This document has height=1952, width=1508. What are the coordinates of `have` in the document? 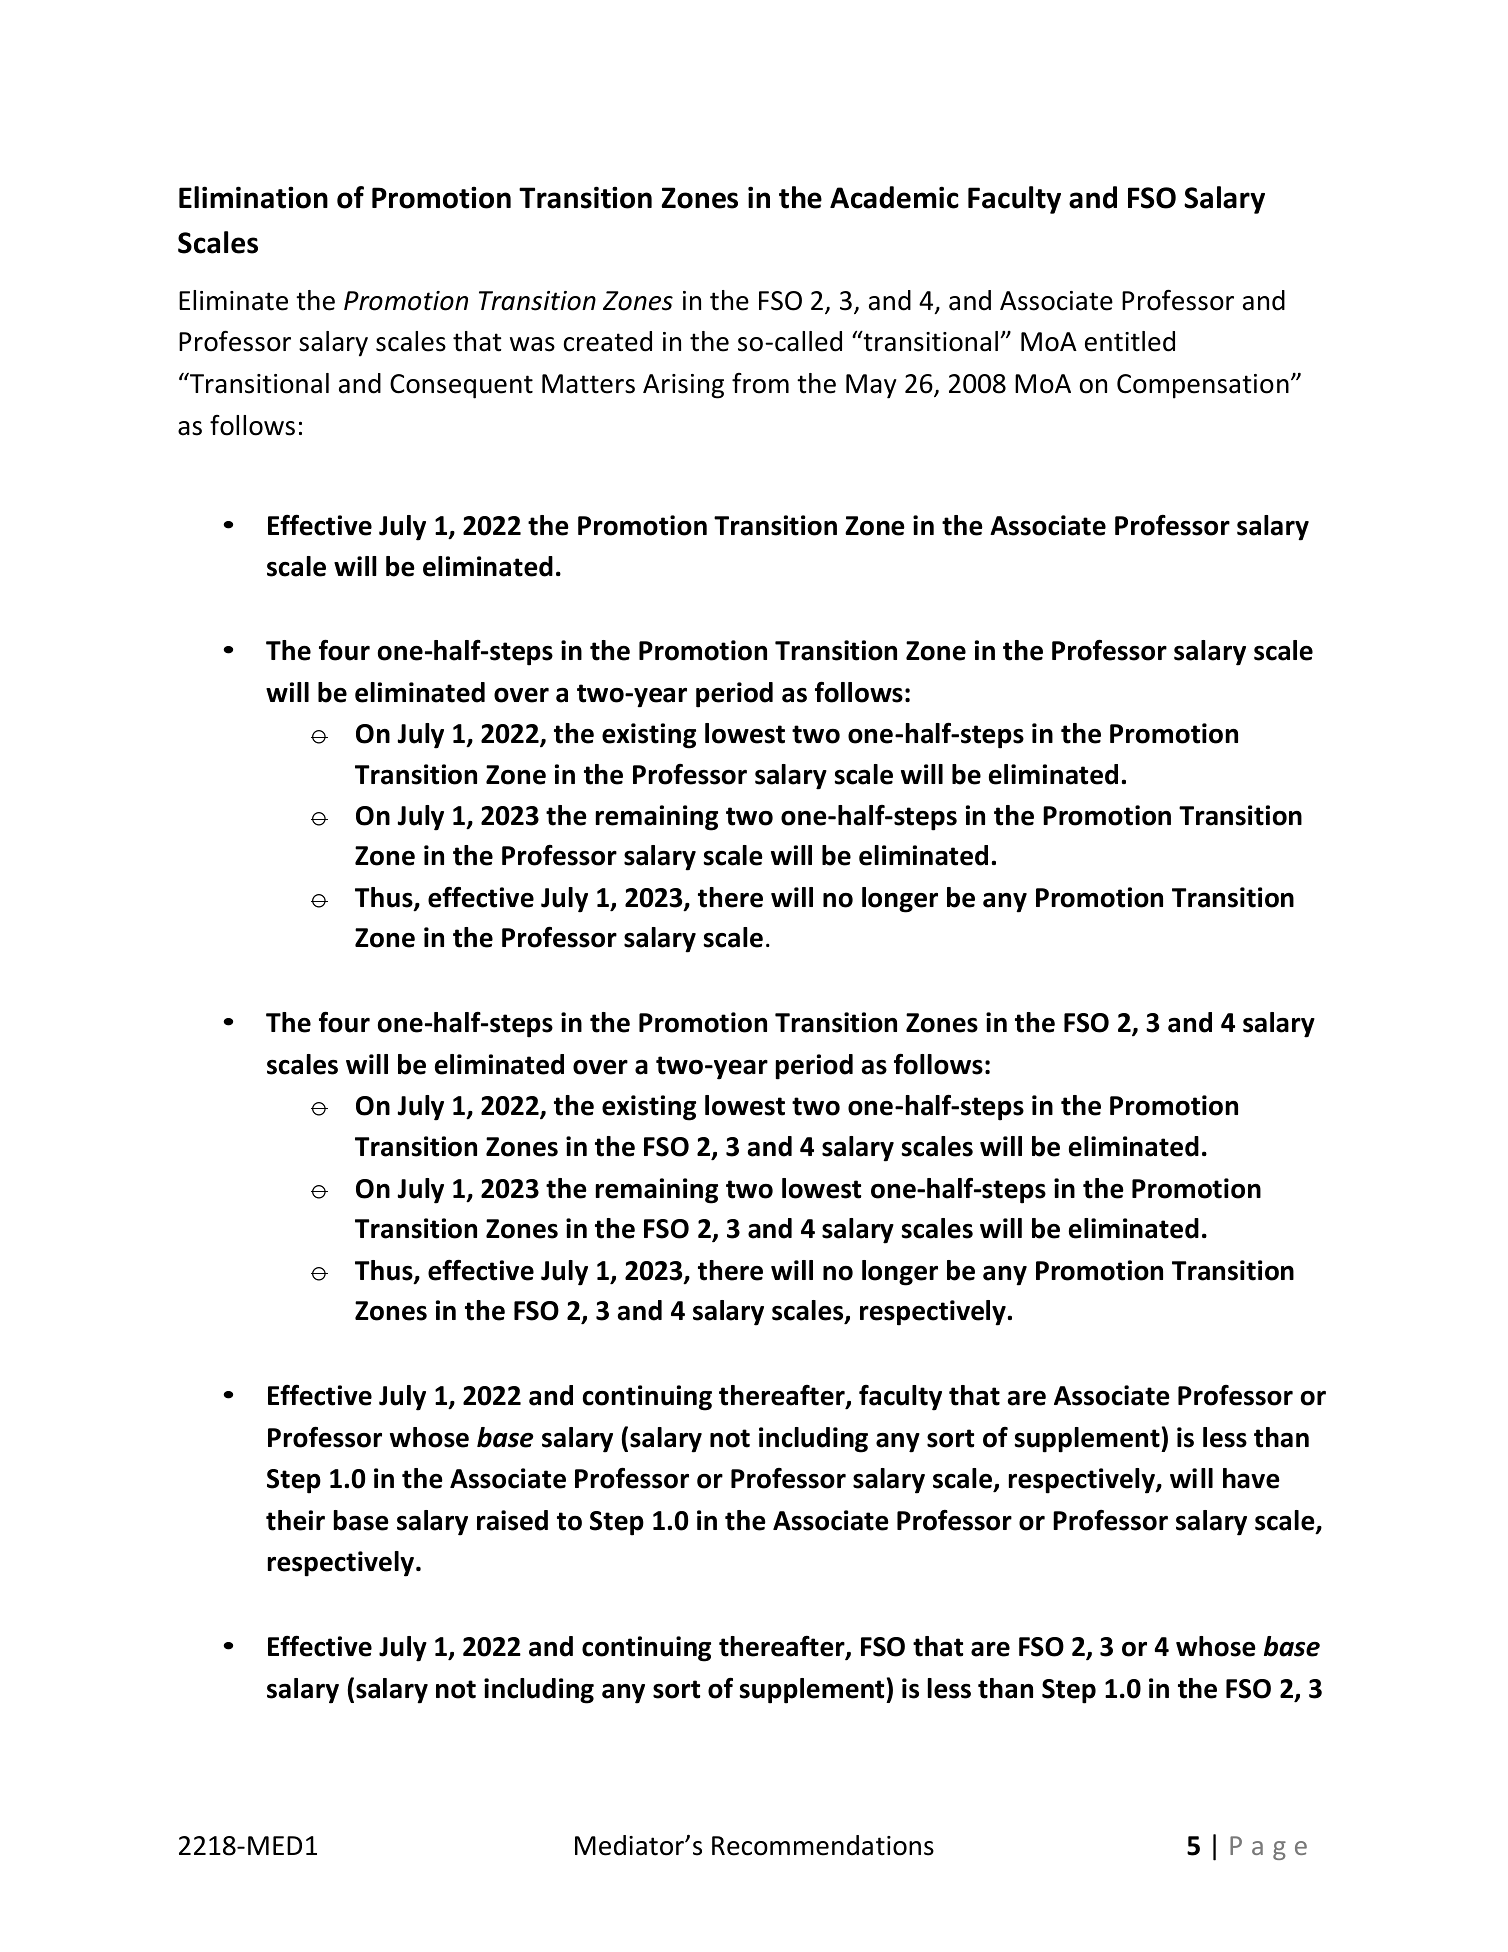 It's located at (1251, 1478).
